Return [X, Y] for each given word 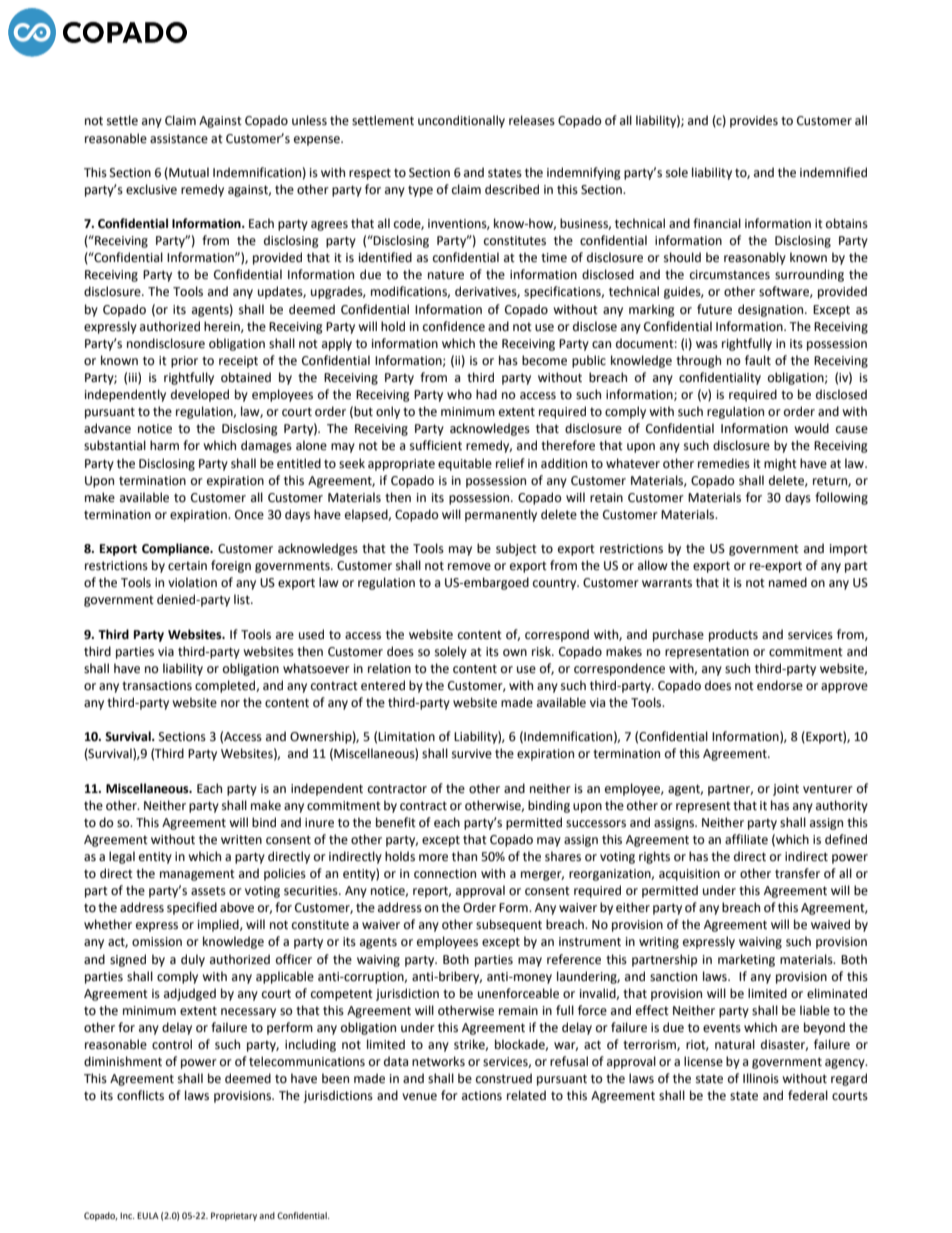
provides [754, 121]
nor [230, 704]
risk [542, 651]
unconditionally [461, 121]
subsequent [509, 925]
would [811, 428]
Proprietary [234, 1216]
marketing [746, 960]
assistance [179, 139]
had [486, 394]
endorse [780, 685]
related [526, 1095]
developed [200, 395]
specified [192, 908]
